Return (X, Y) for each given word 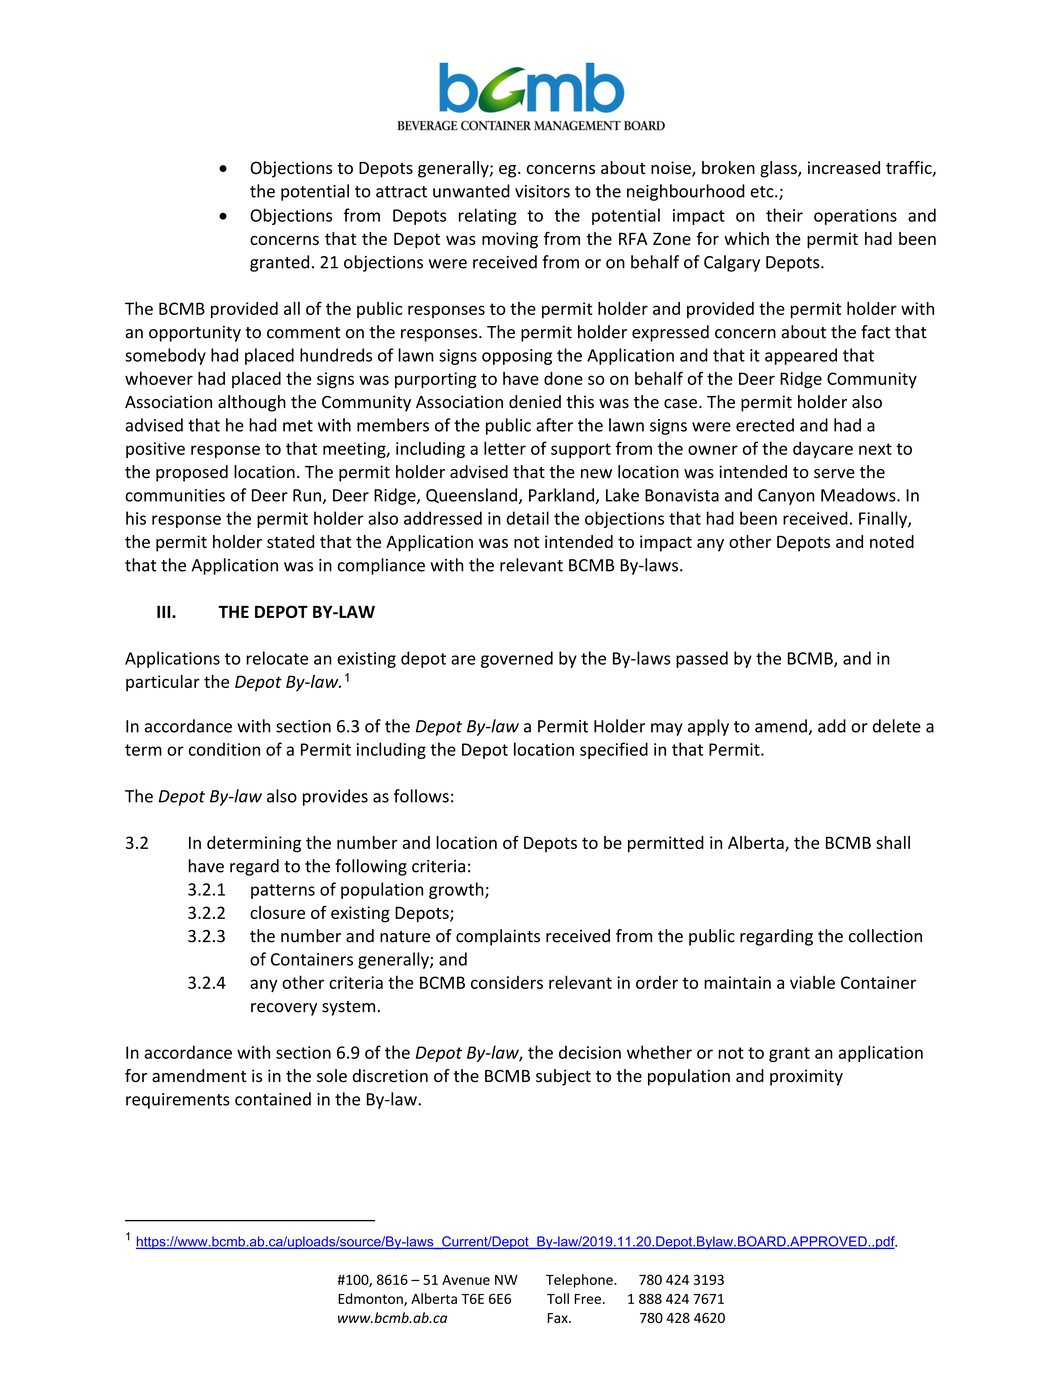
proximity (806, 1077)
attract (401, 192)
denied (535, 402)
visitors (542, 191)
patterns (283, 891)
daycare (823, 449)
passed (702, 659)
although (252, 403)
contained (273, 1099)
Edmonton (371, 1299)
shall (893, 842)
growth (457, 890)
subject (563, 1077)
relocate (277, 658)
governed (517, 659)
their (784, 215)
